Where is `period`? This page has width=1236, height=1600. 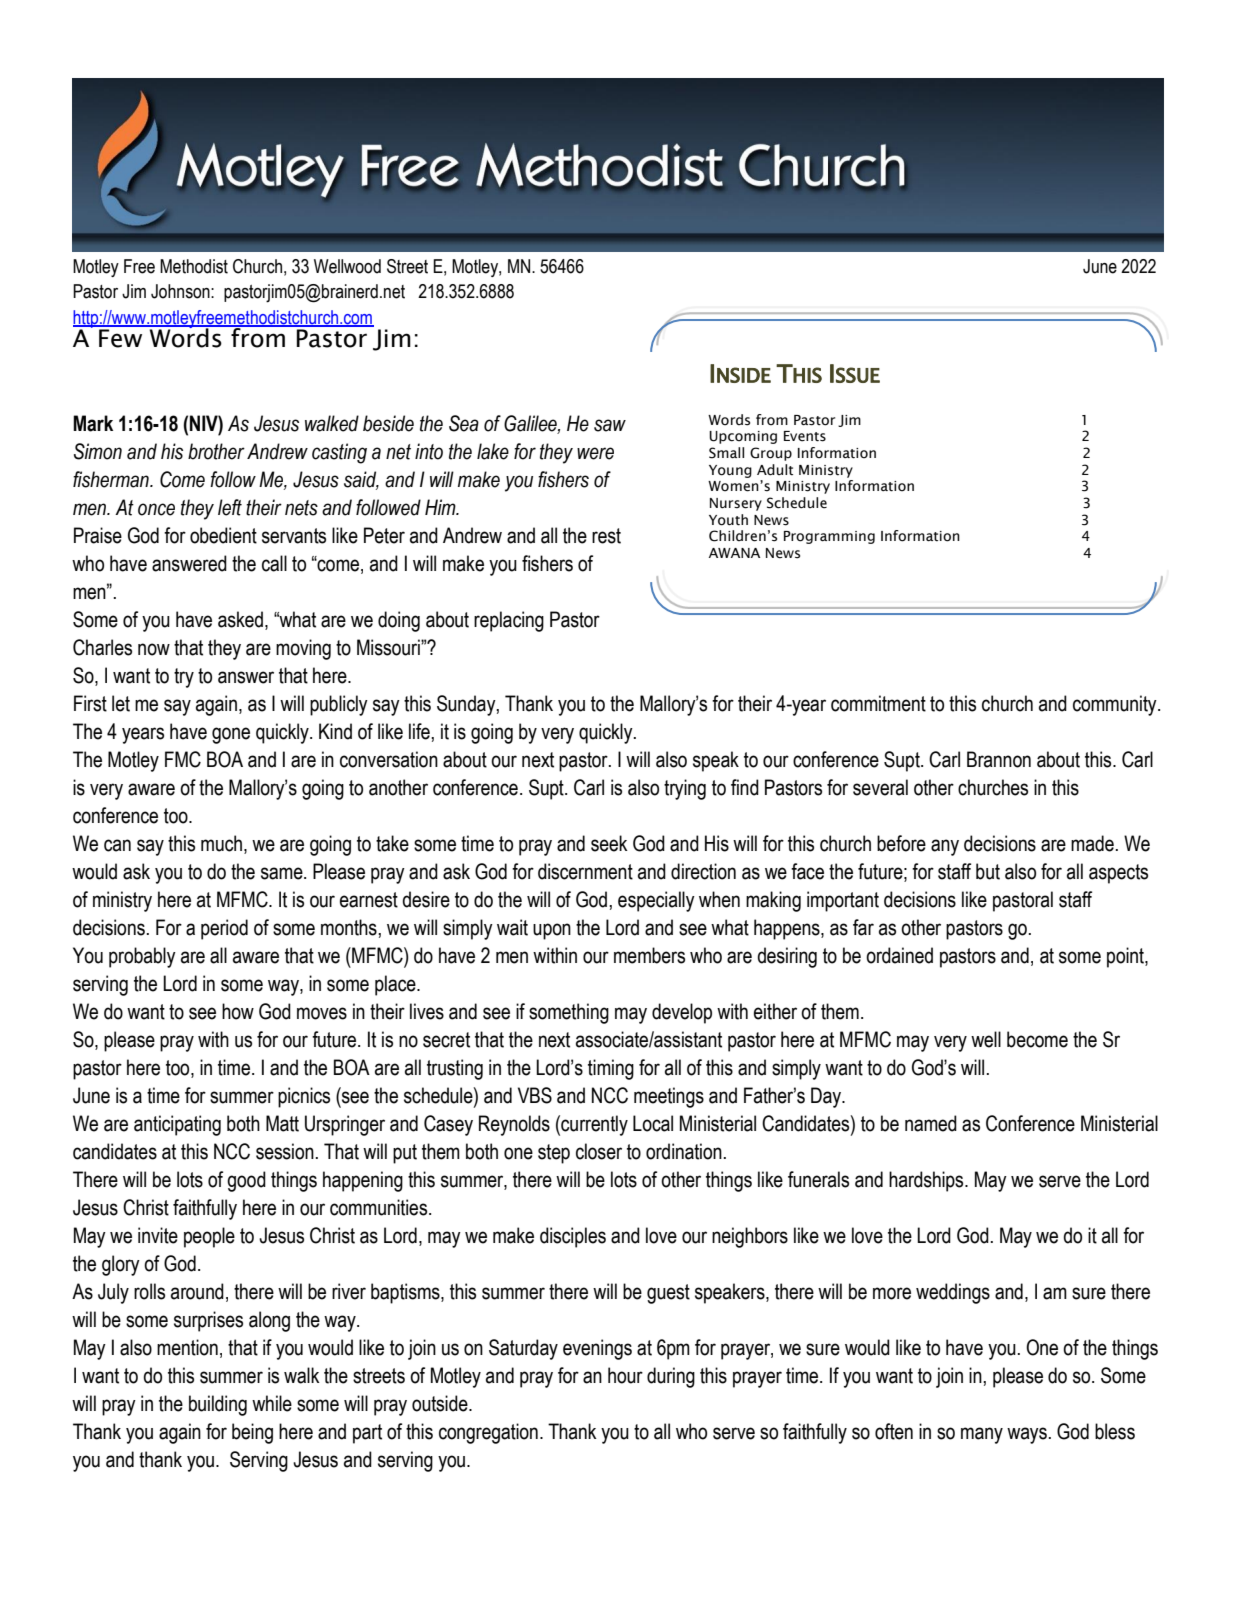
period is located at coordinates (224, 929).
